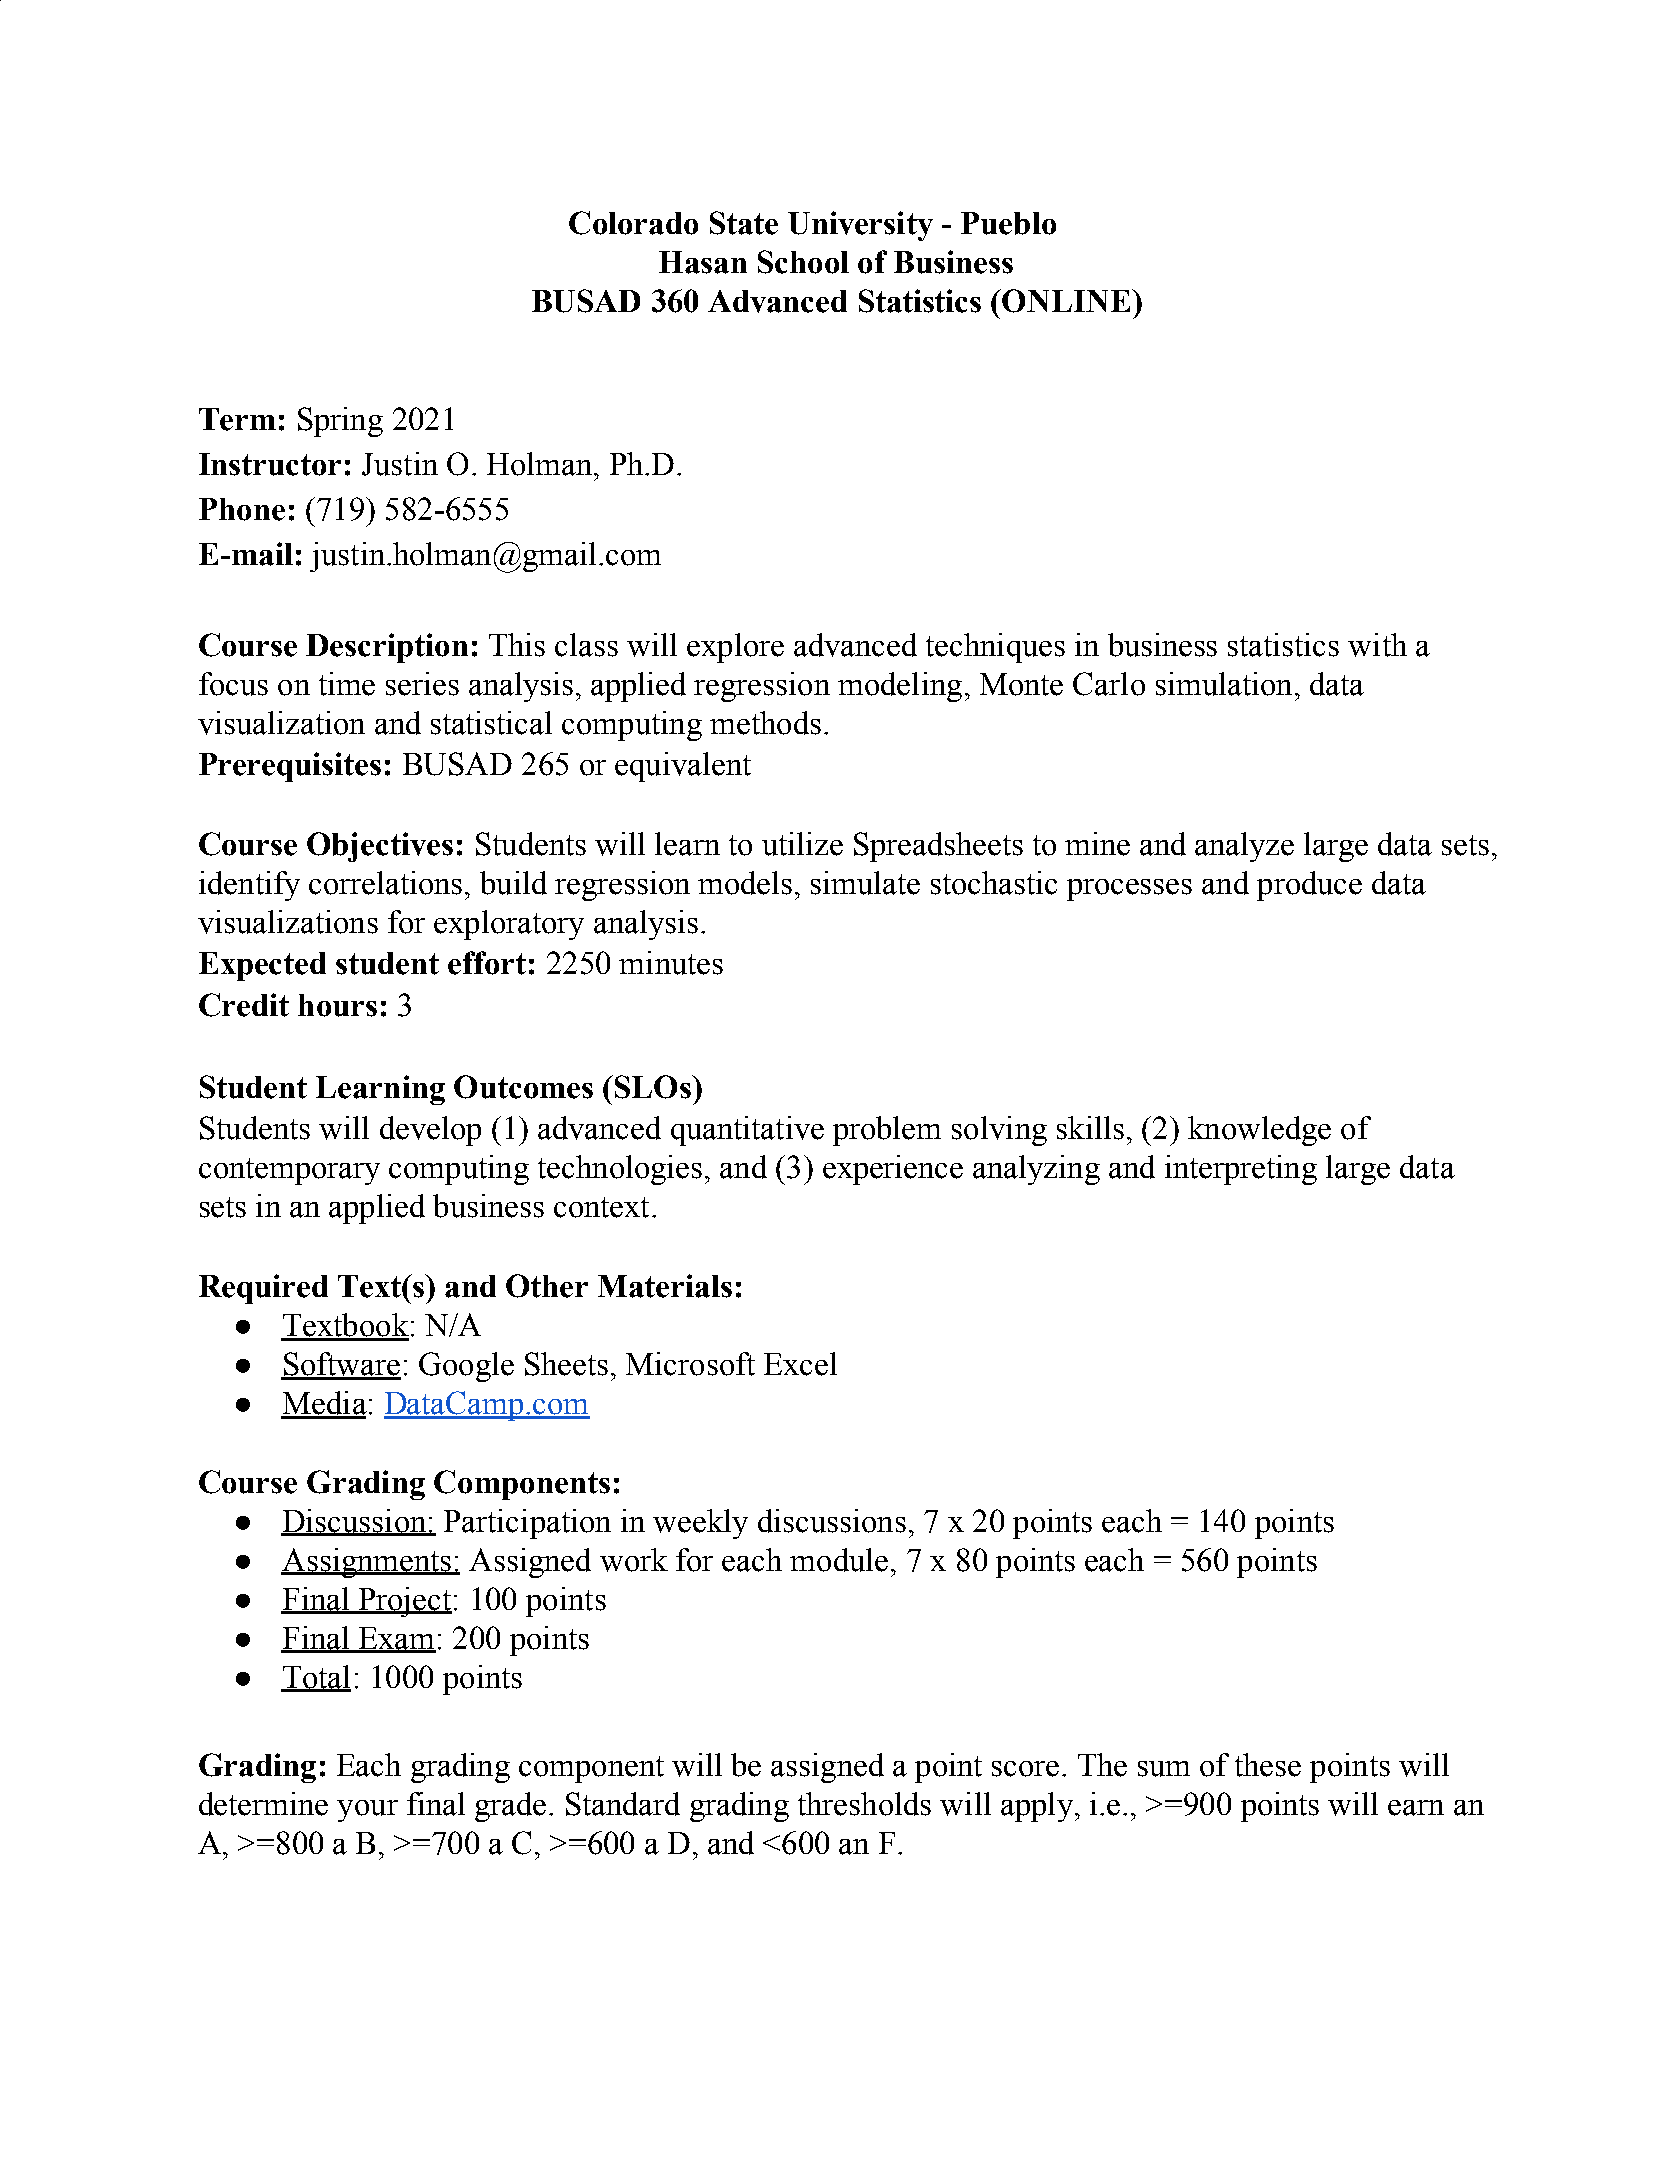 The image size is (1677, 2171). What do you see at coordinates (1067, 301) in the screenshot?
I see `ONLINE` at bounding box center [1067, 301].
